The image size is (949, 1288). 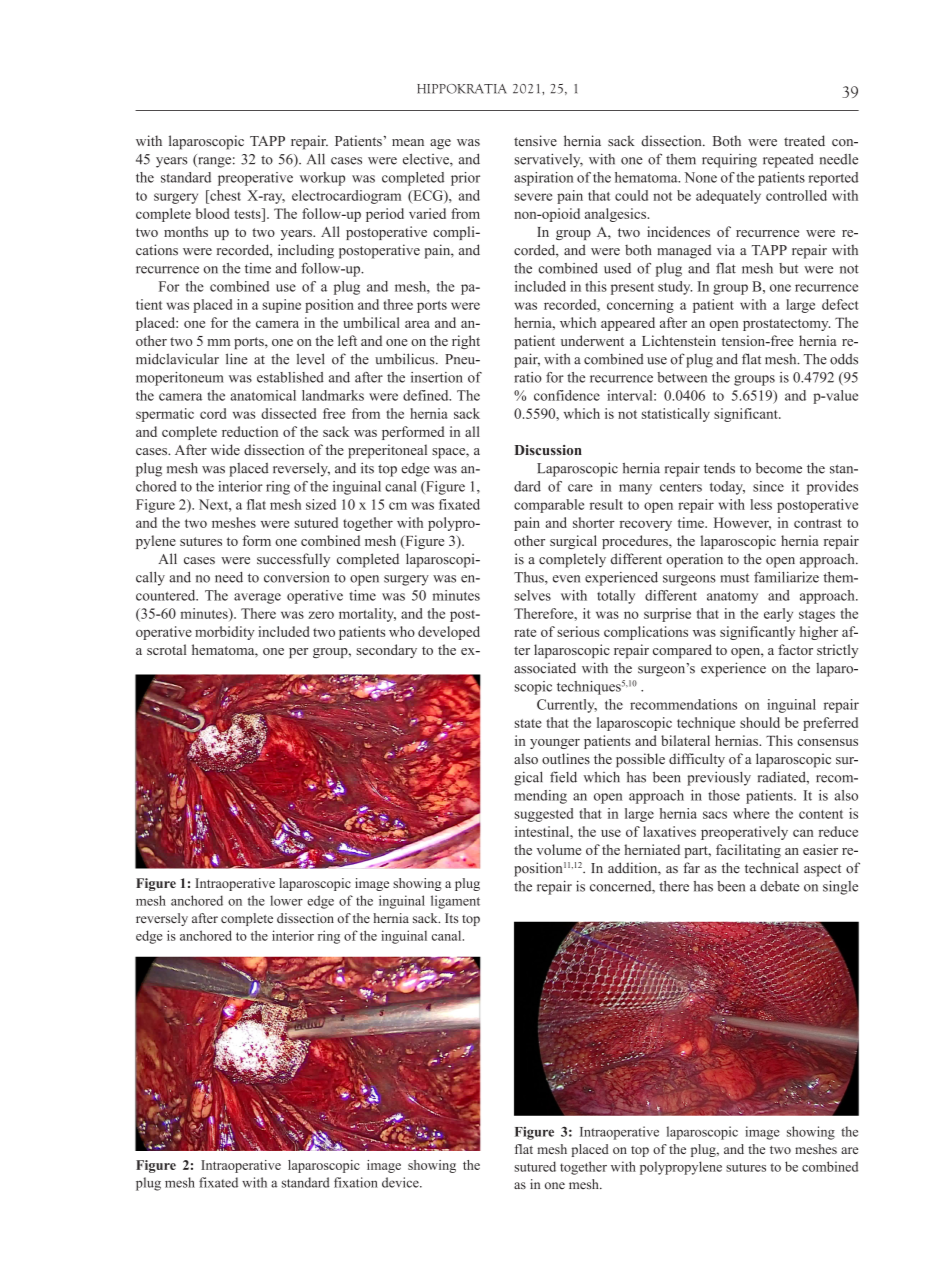 What do you see at coordinates (788, 161) in the screenshot?
I see `repeated` at bounding box center [788, 161].
